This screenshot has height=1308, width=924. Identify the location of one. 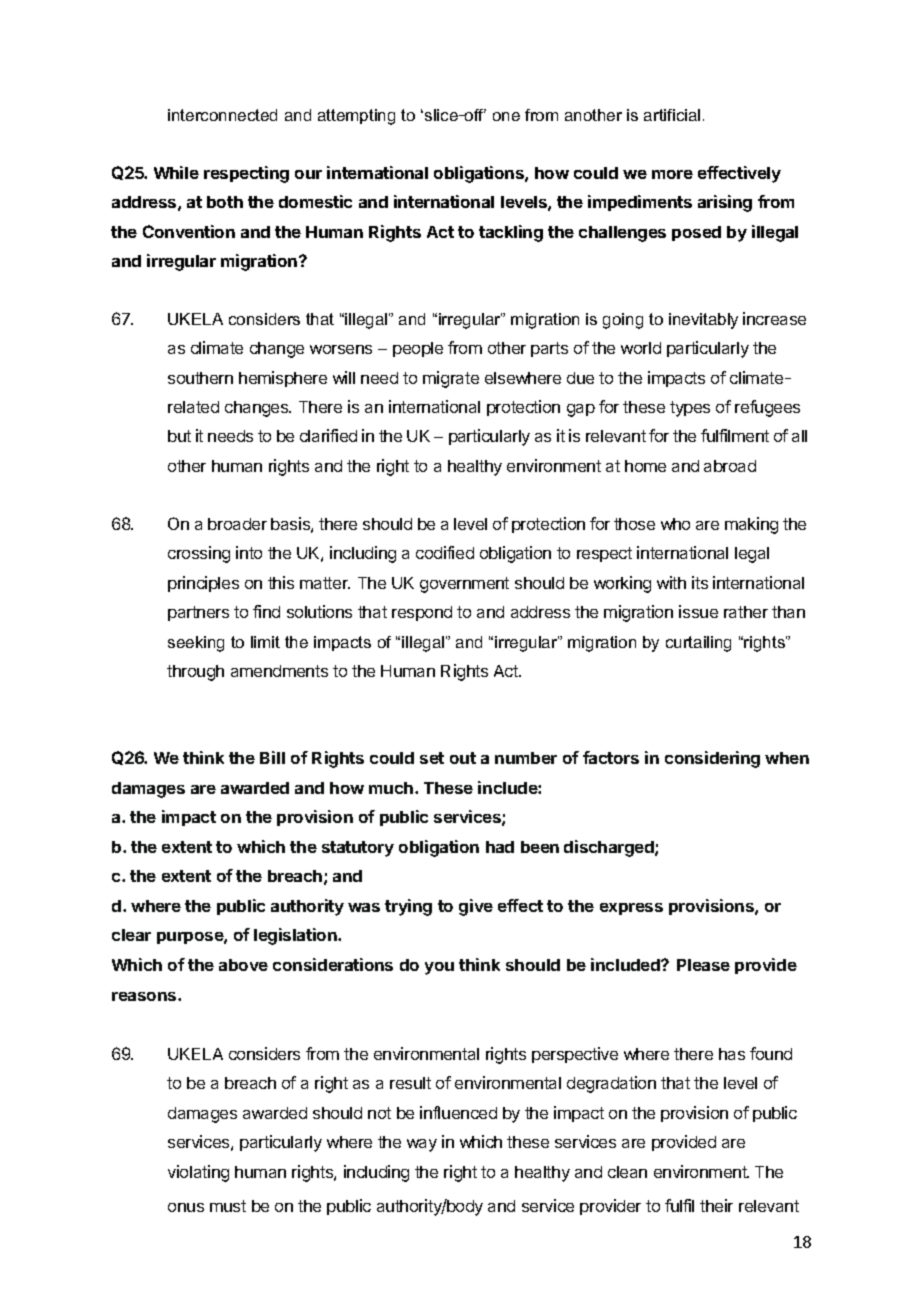
(506, 116).
